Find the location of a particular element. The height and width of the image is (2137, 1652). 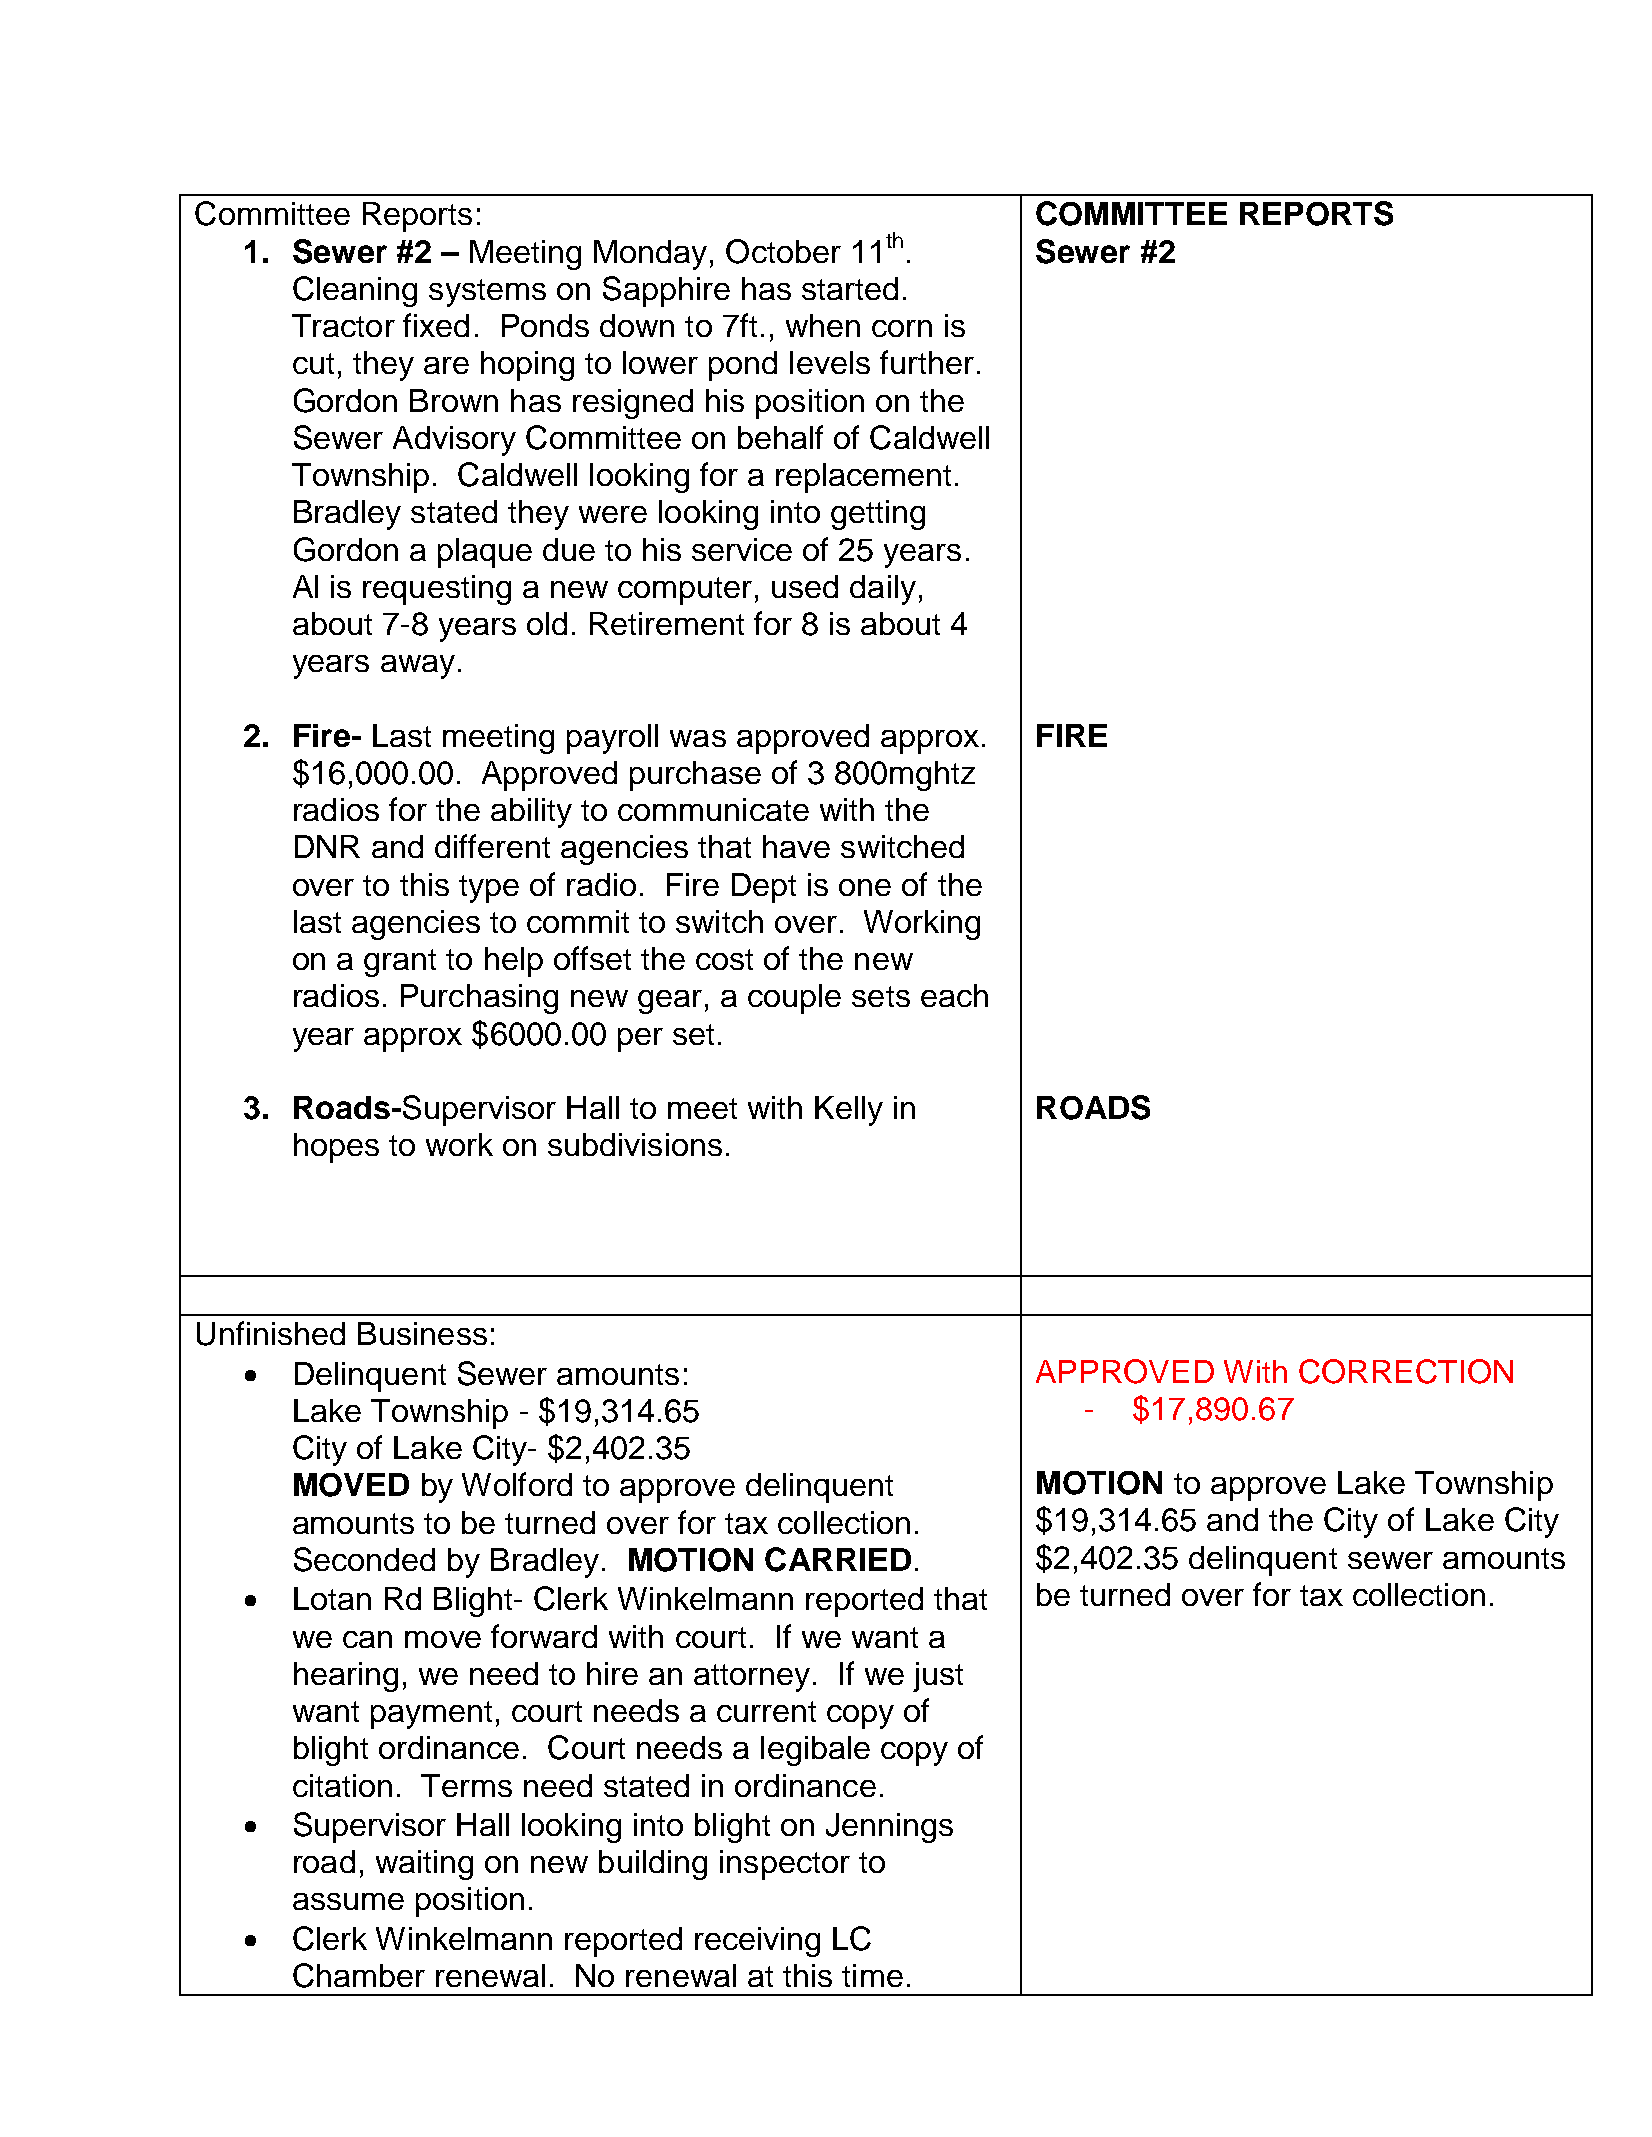

daily is located at coordinates (883, 590).
